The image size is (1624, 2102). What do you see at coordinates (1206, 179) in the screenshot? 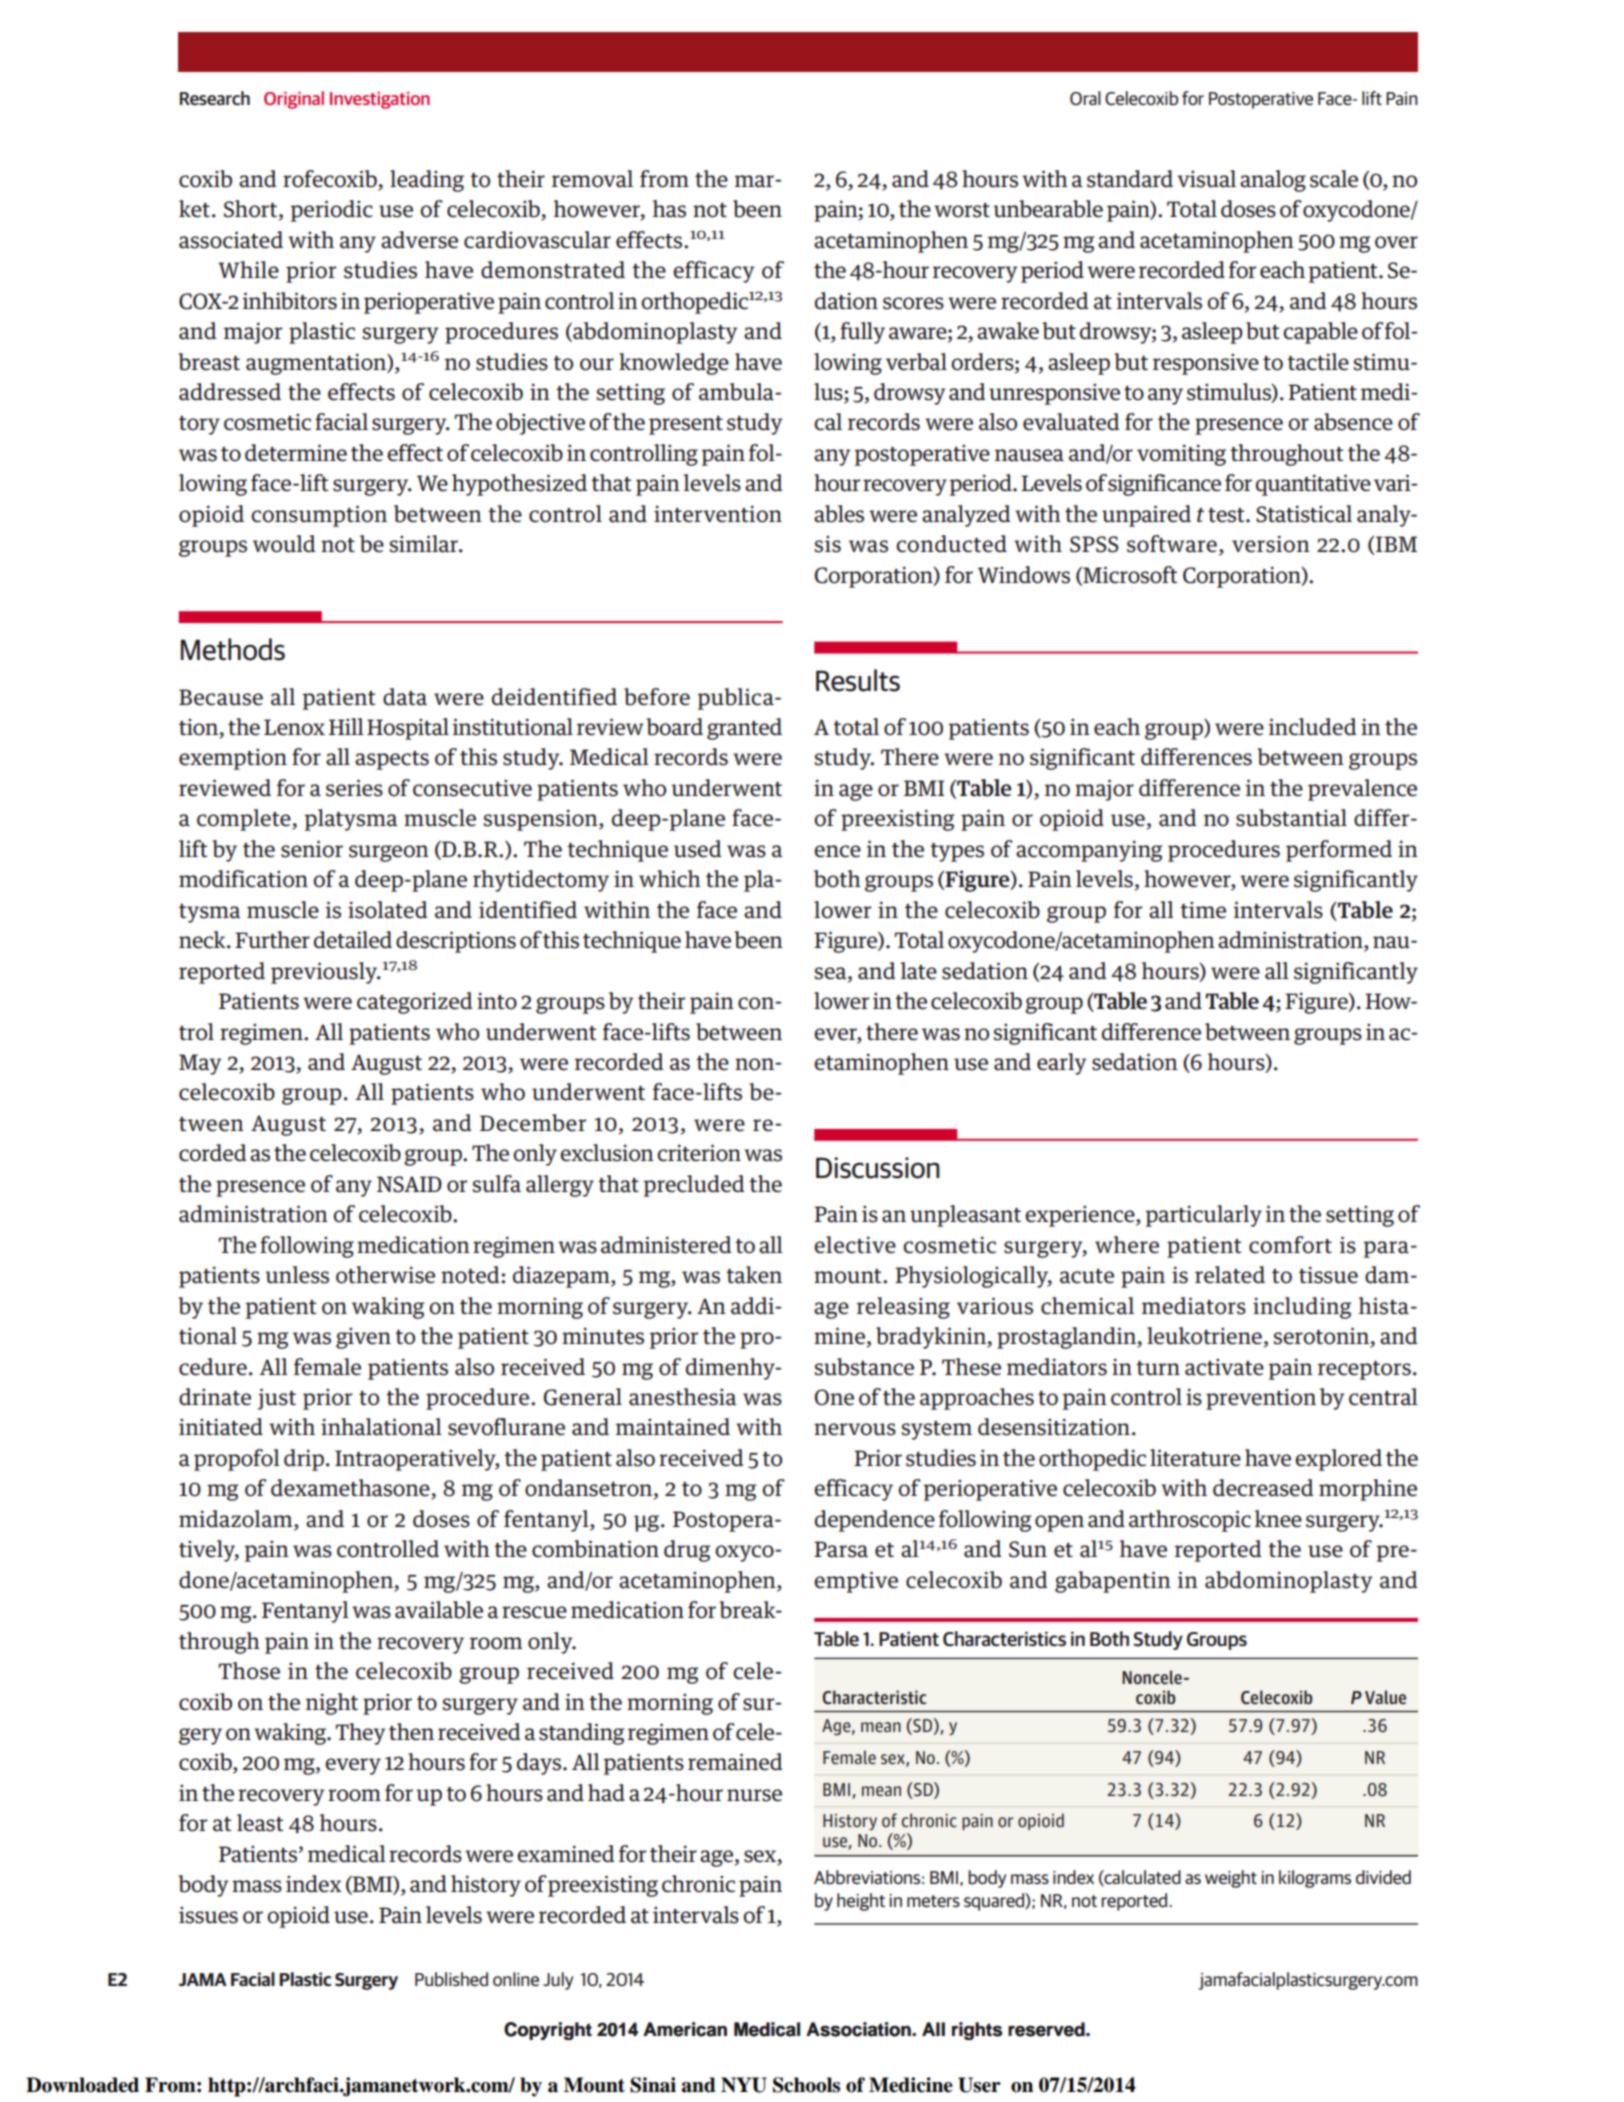
I see `visual` at bounding box center [1206, 179].
